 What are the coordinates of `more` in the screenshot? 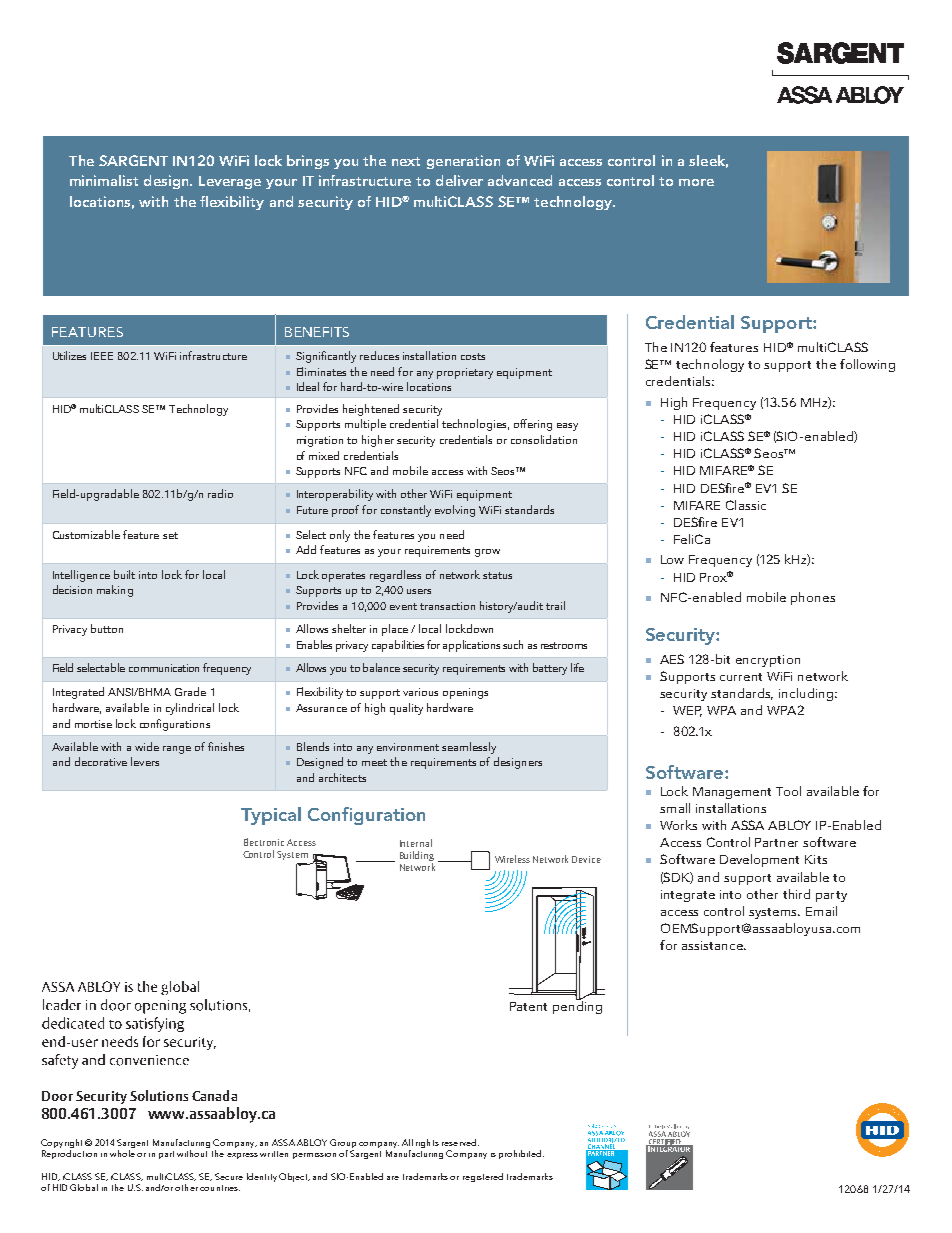 It's located at (696, 182).
